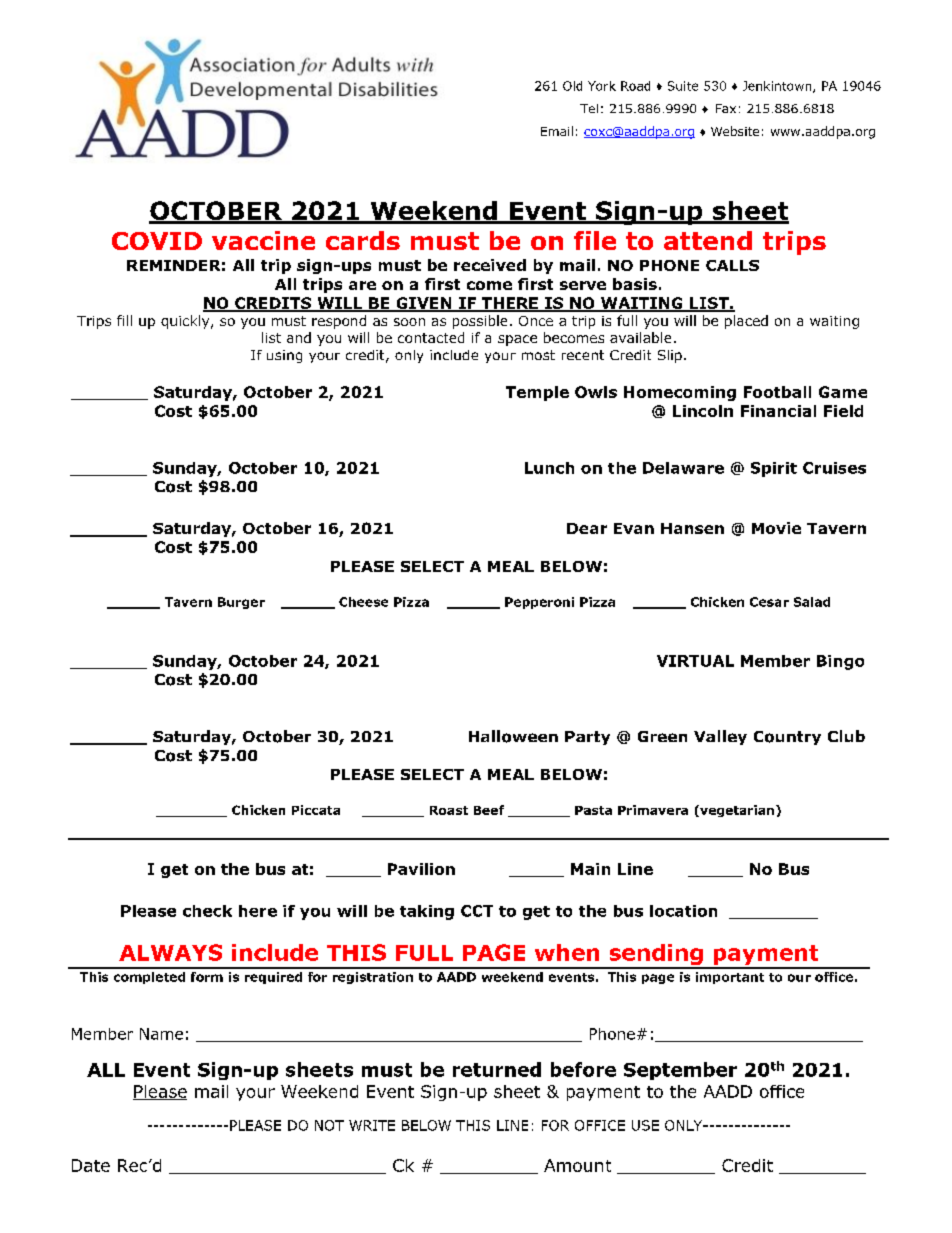 This document has width=952, height=1233. Describe the element at coordinates (769, 602) in the document. I see `Cesar` at that location.
